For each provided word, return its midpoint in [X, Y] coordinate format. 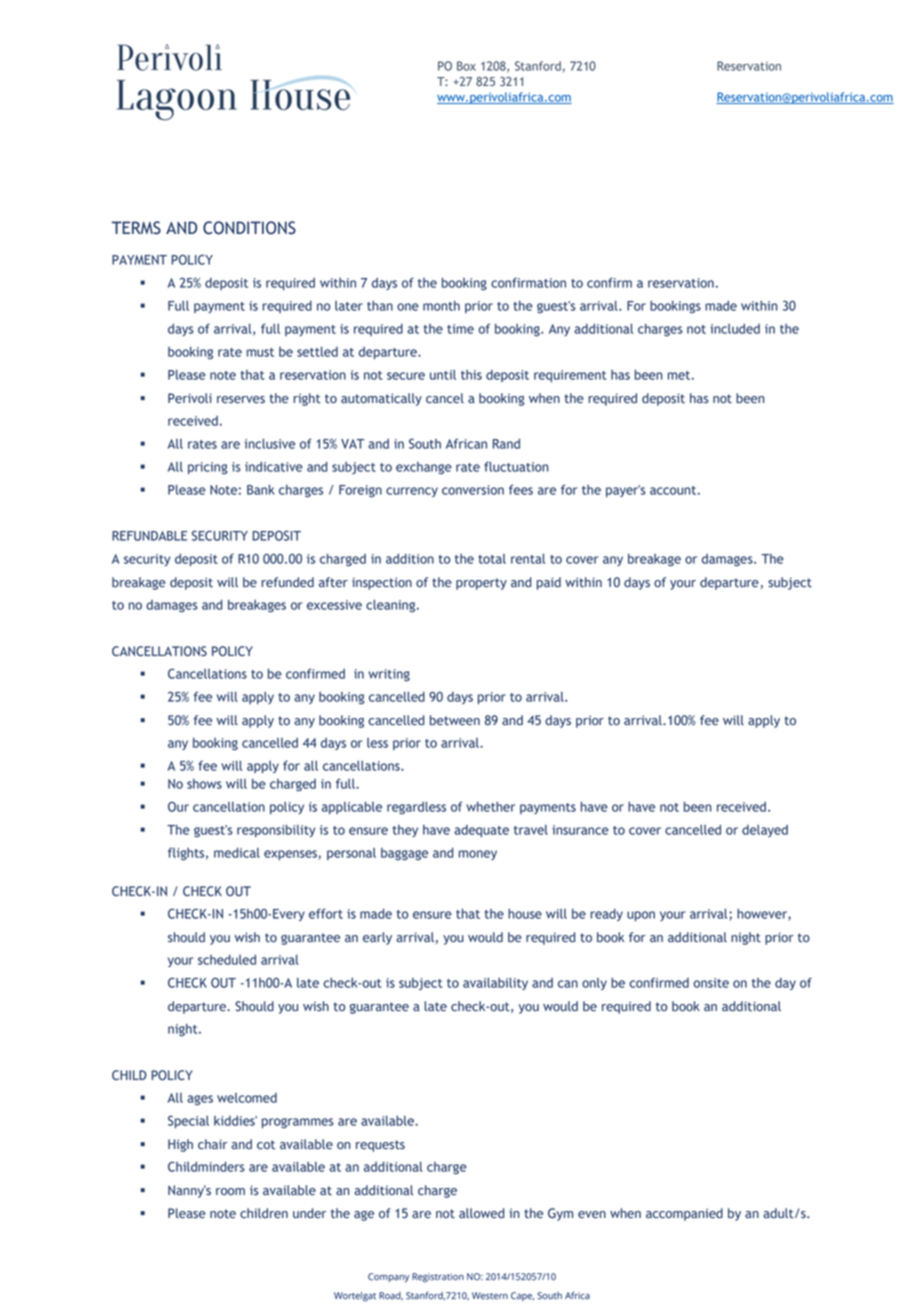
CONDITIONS [249, 228]
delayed [765, 831]
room [230, 1191]
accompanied [684, 1214]
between [455, 720]
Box [466, 66]
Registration [438, 1278]
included [735, 329]
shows [204, 784]
